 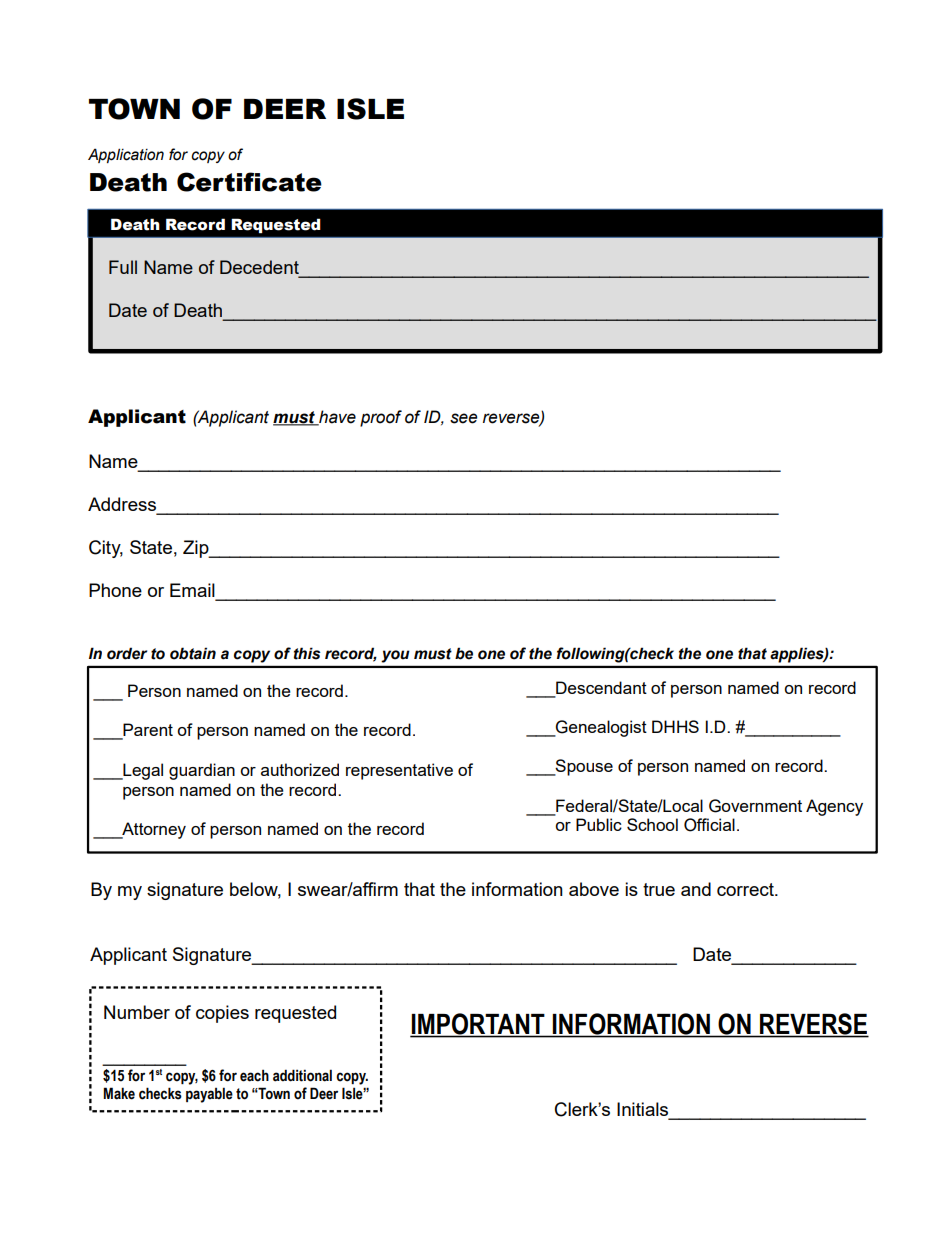 I want to click on guardian, so click(x=202, y=771).
